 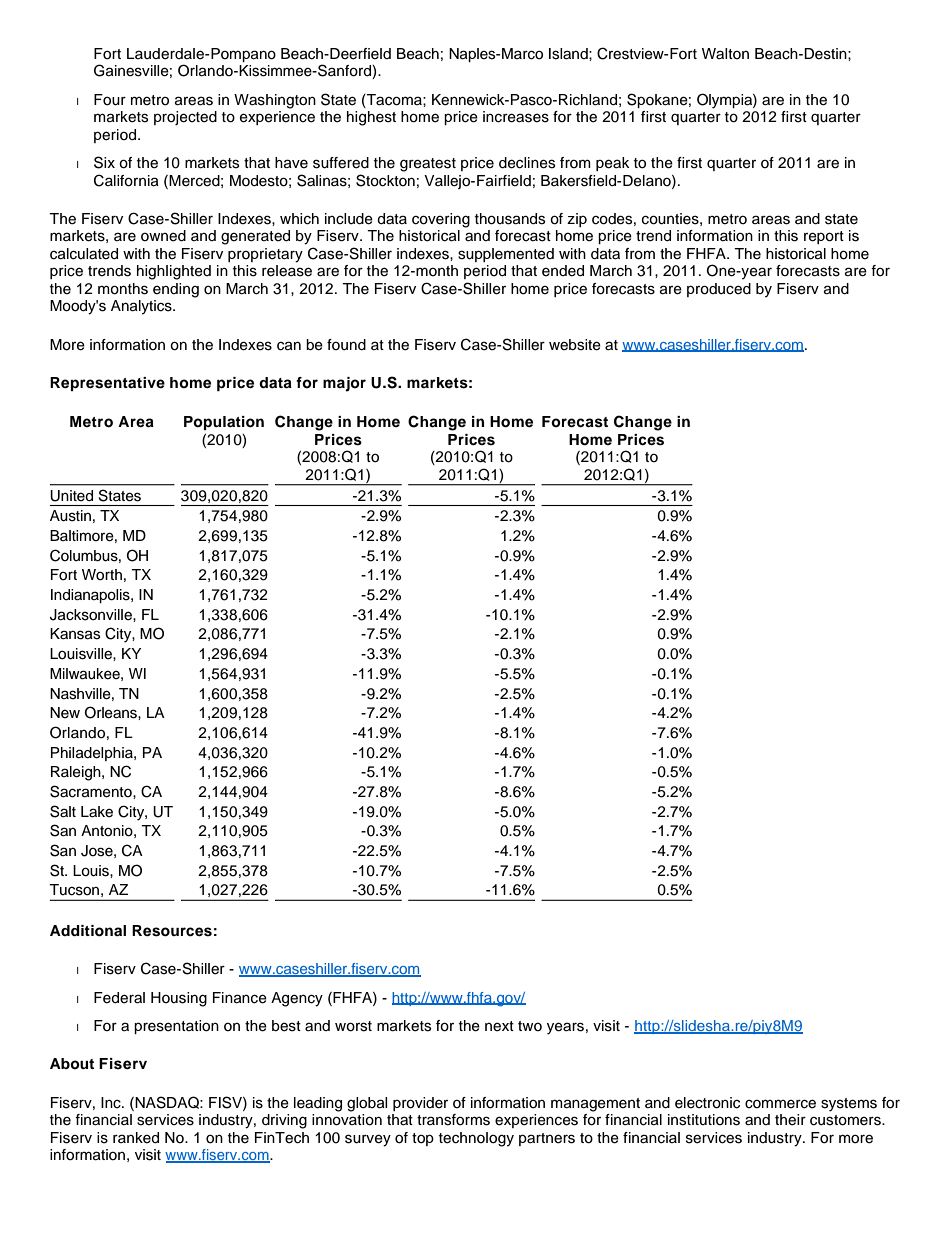 What do you see at coordinates (575, 345) in the screenshot?
I see `website` at bounding box center [575, 345].
